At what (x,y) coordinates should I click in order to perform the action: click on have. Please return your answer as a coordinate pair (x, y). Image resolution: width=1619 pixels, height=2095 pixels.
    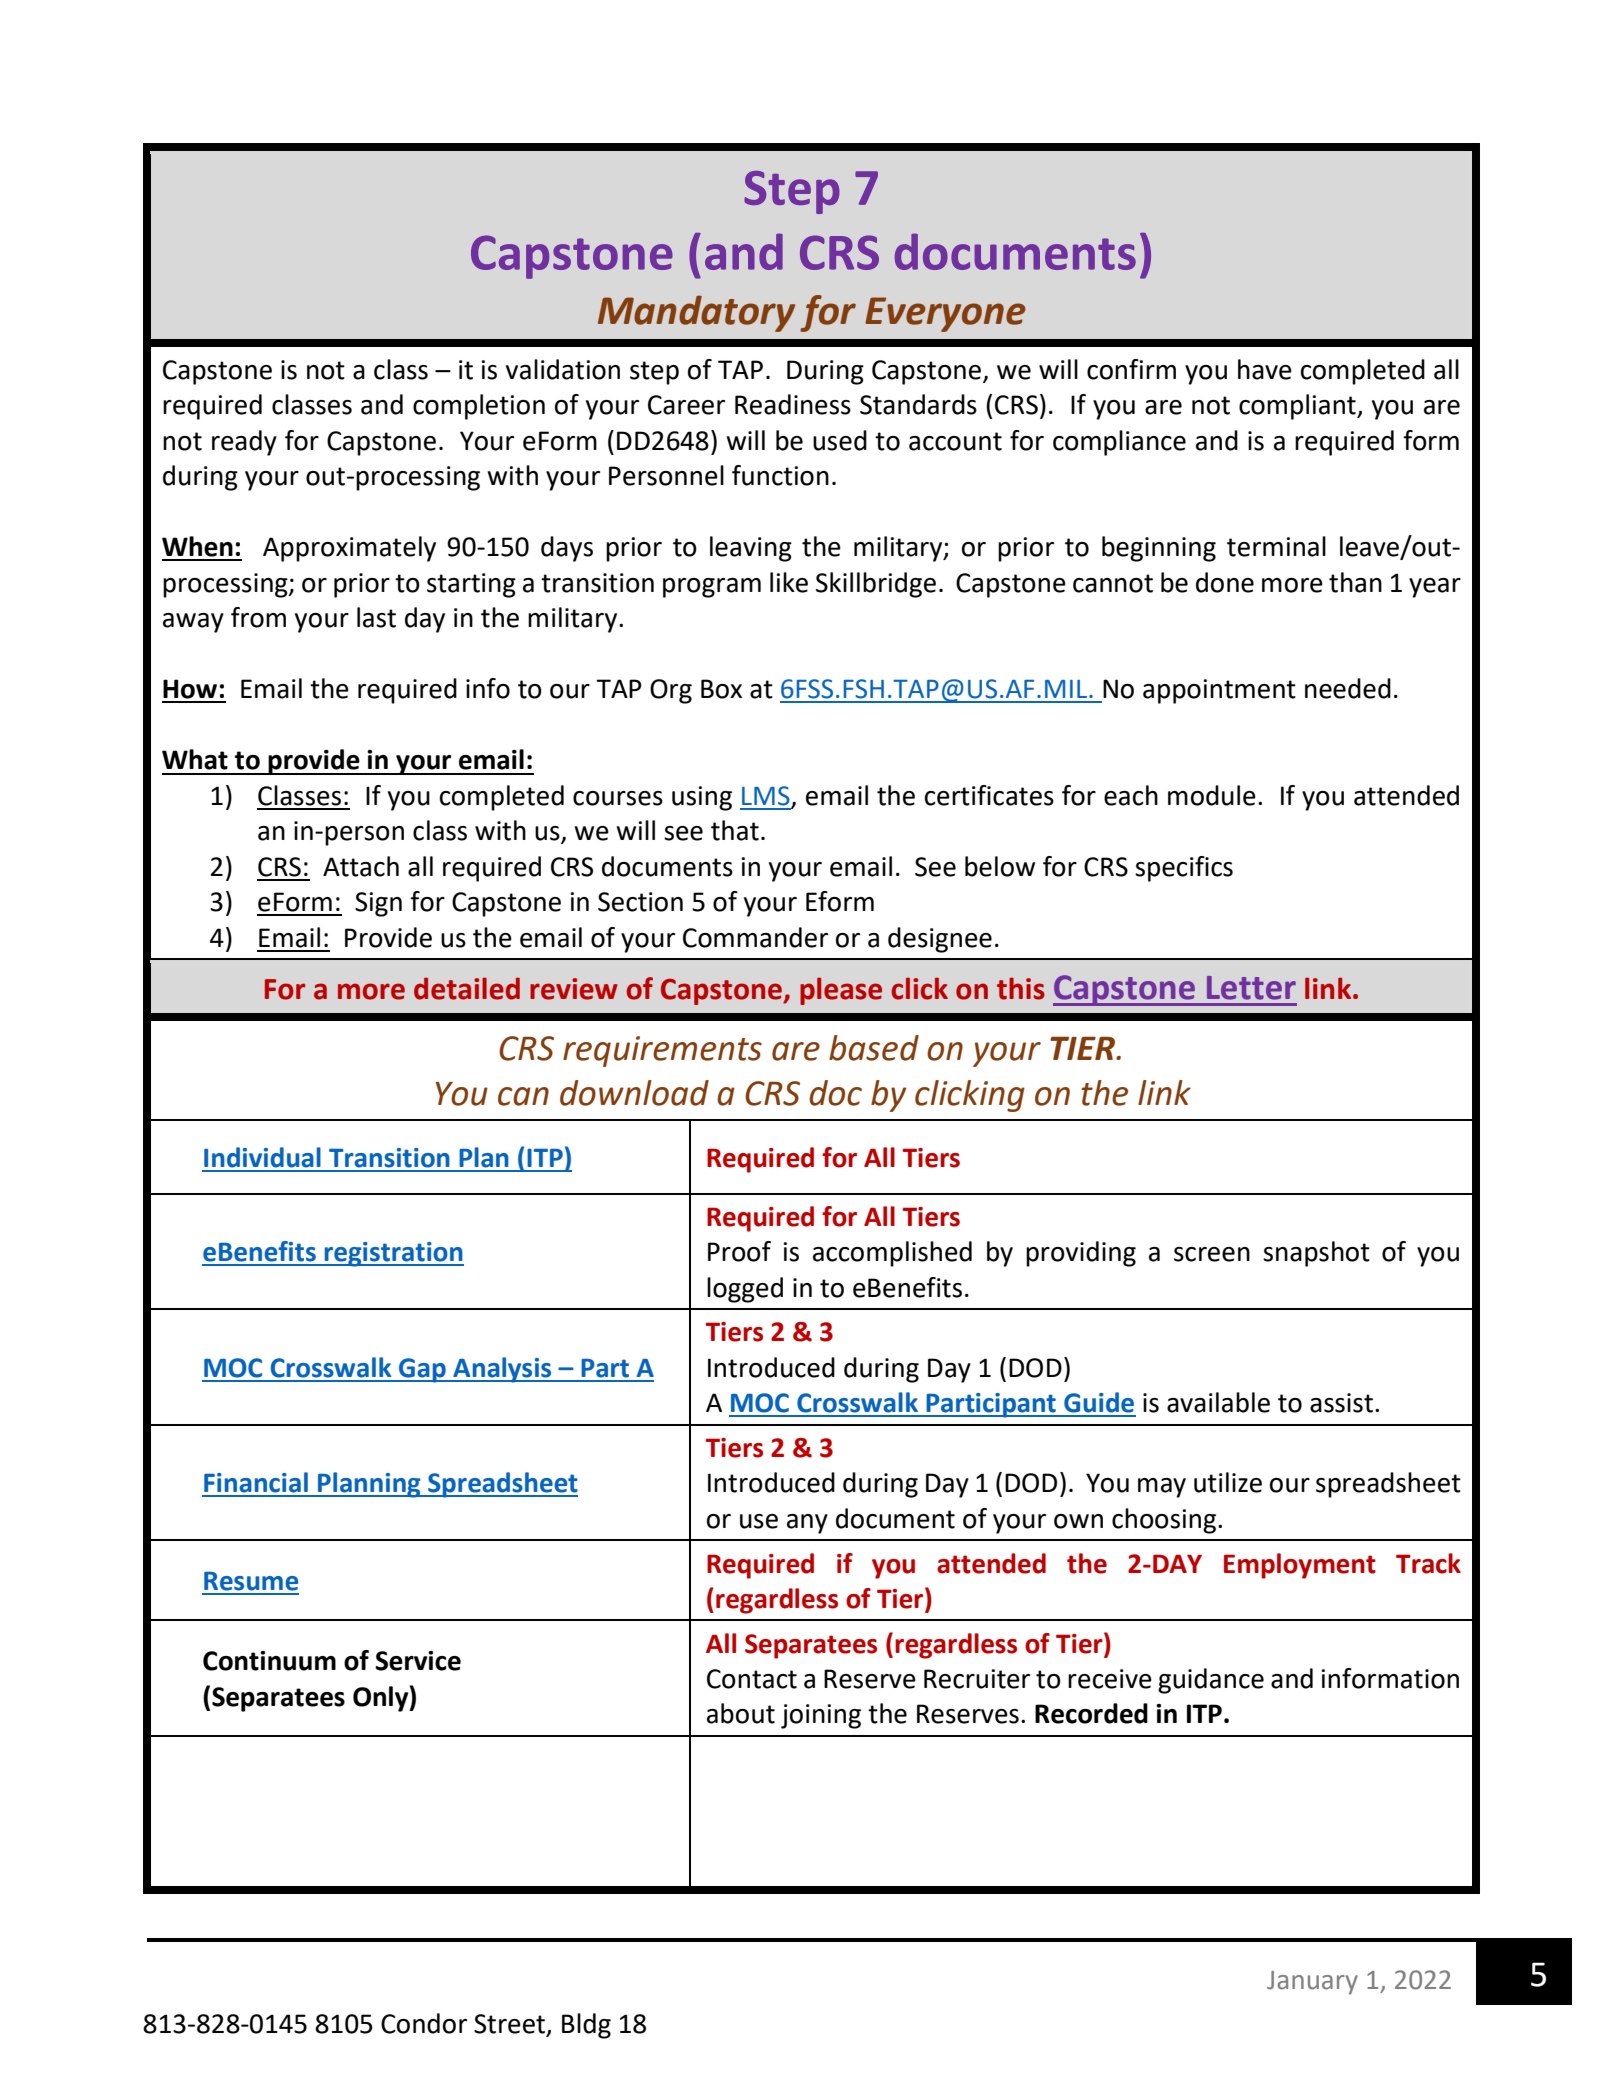
    Looking at the image, I should click on (1265, 369).
